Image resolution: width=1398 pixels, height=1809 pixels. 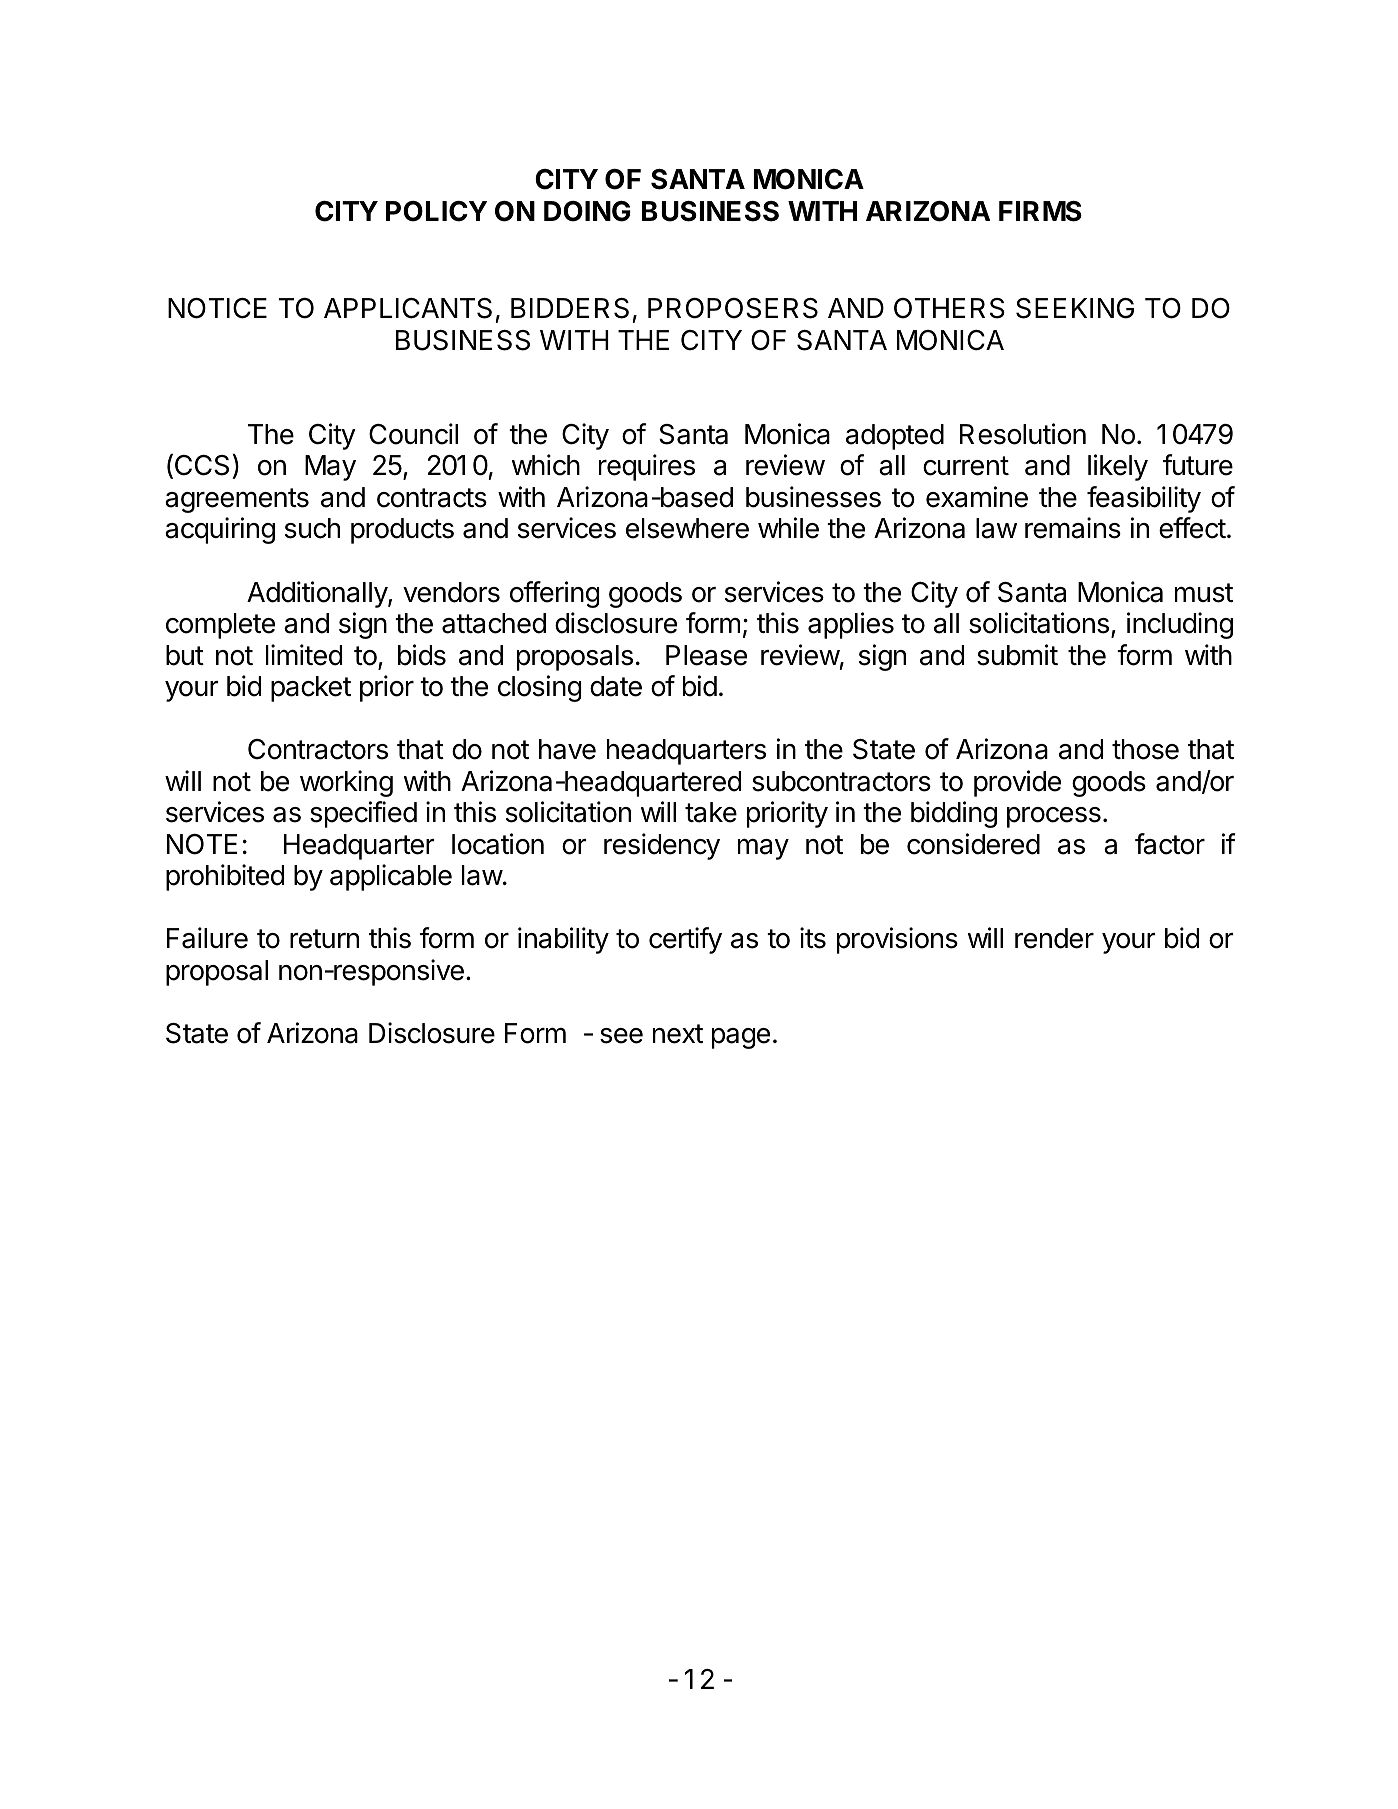 I want to click on those, so click(x=1145, y=749).
